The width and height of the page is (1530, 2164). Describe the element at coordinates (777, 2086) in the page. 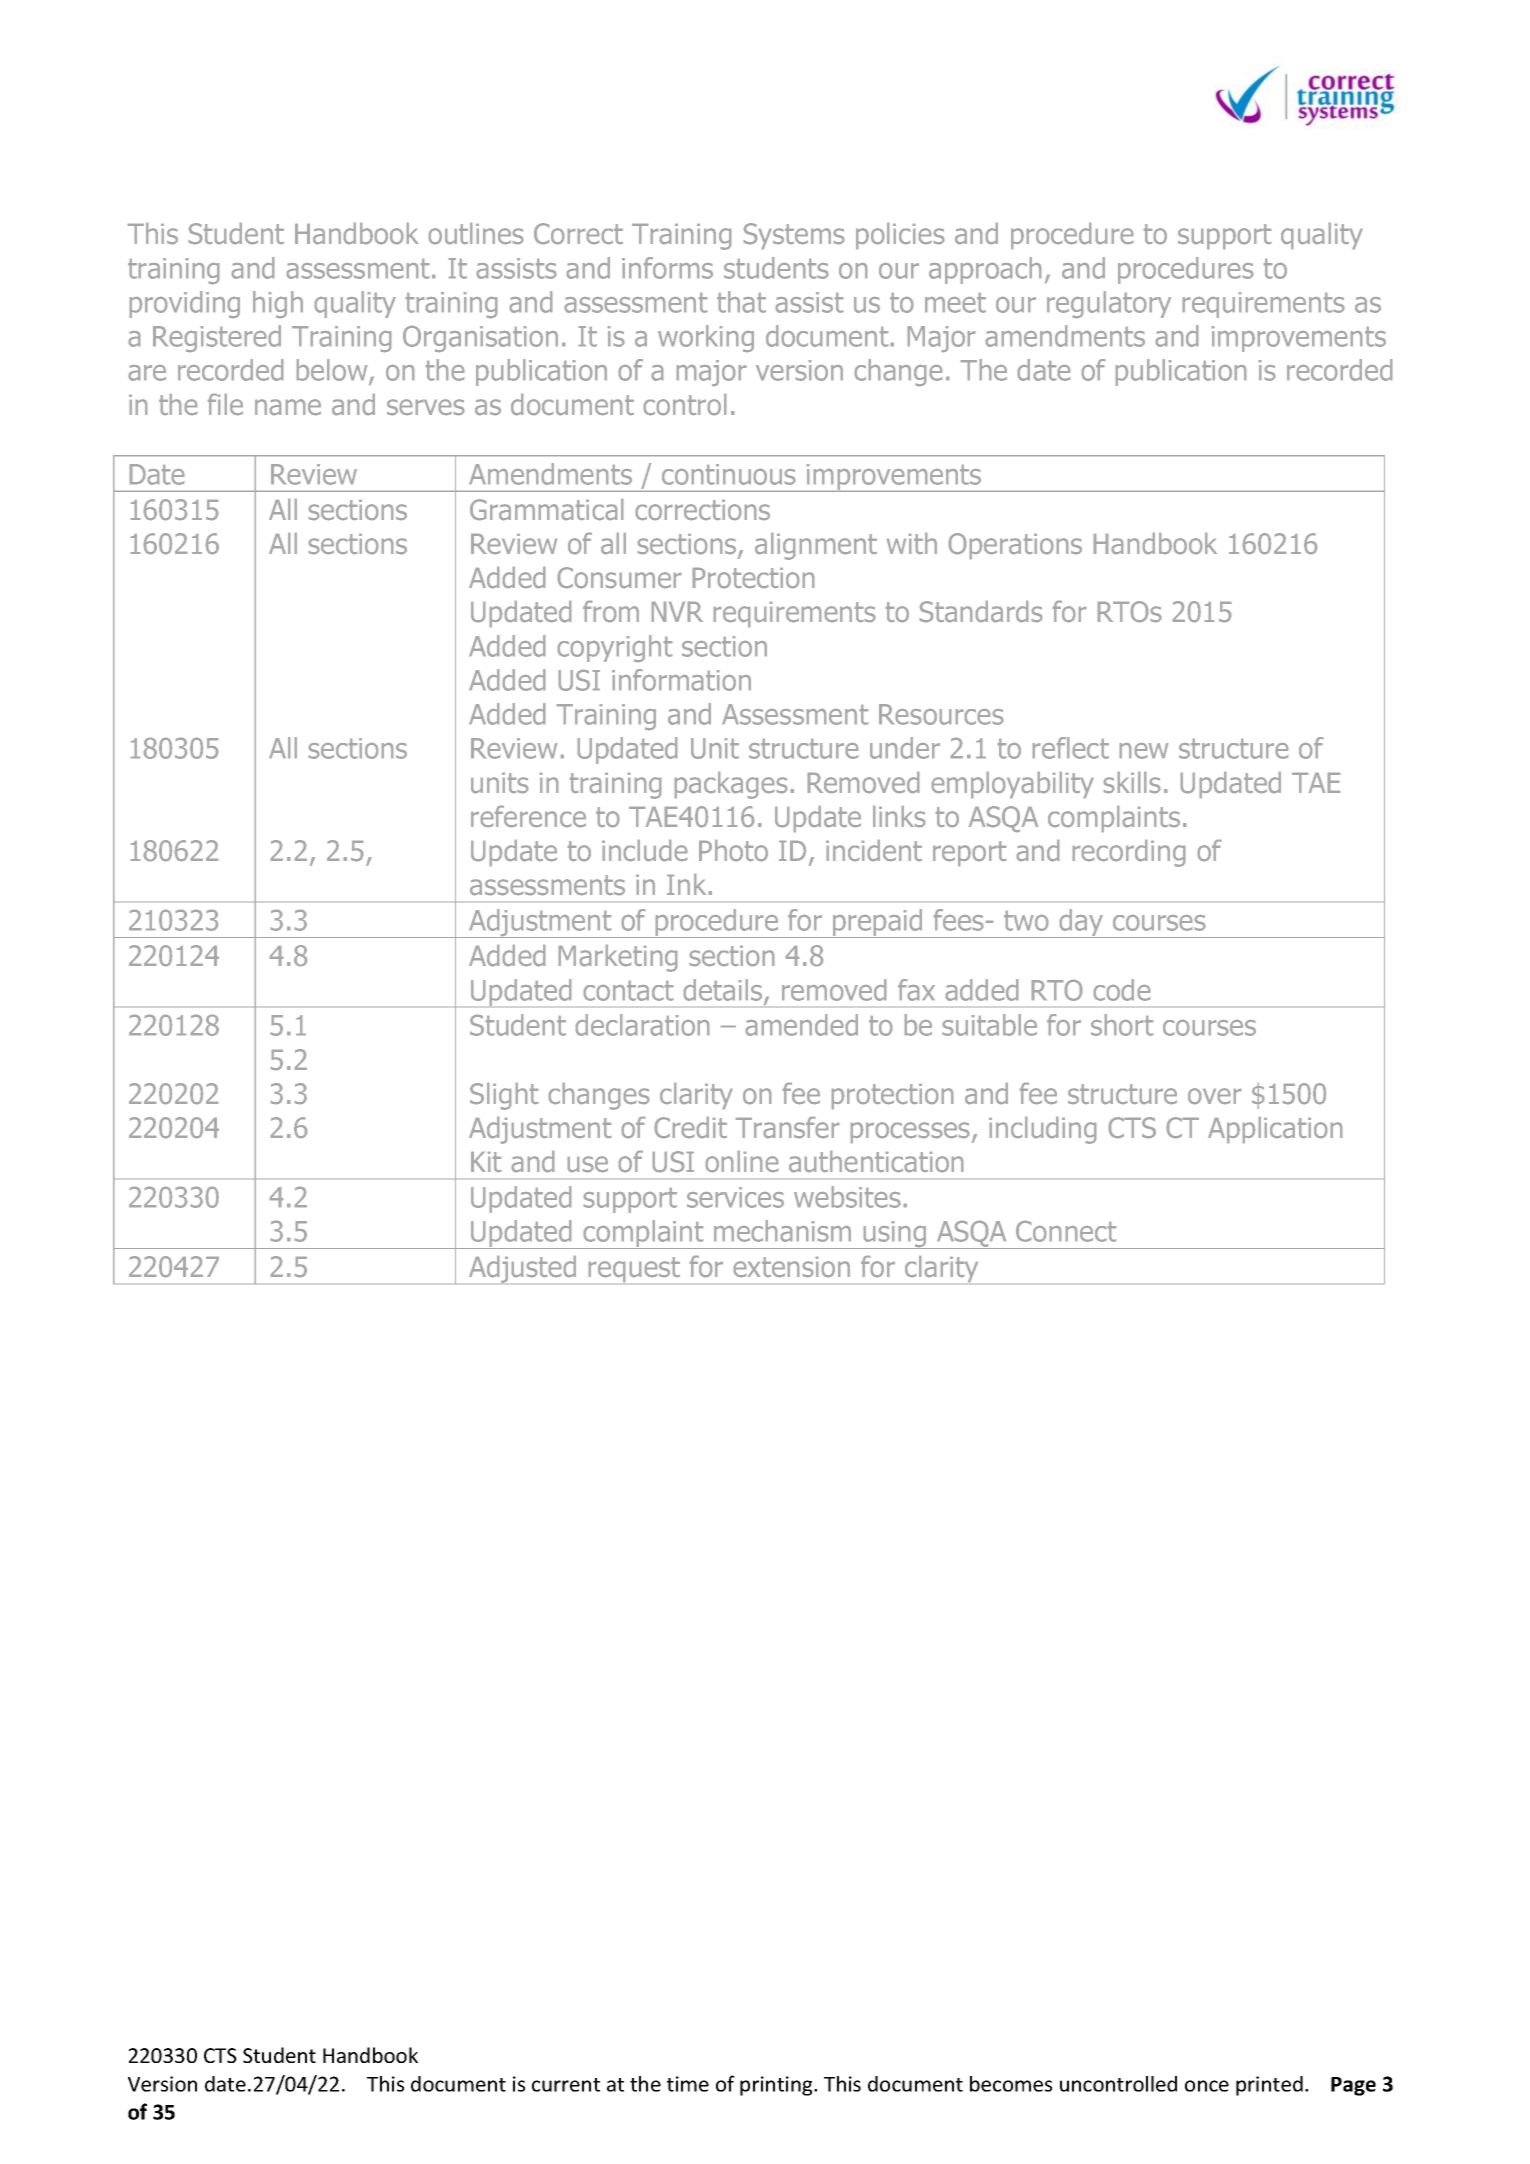

I see `printing` at that location.
